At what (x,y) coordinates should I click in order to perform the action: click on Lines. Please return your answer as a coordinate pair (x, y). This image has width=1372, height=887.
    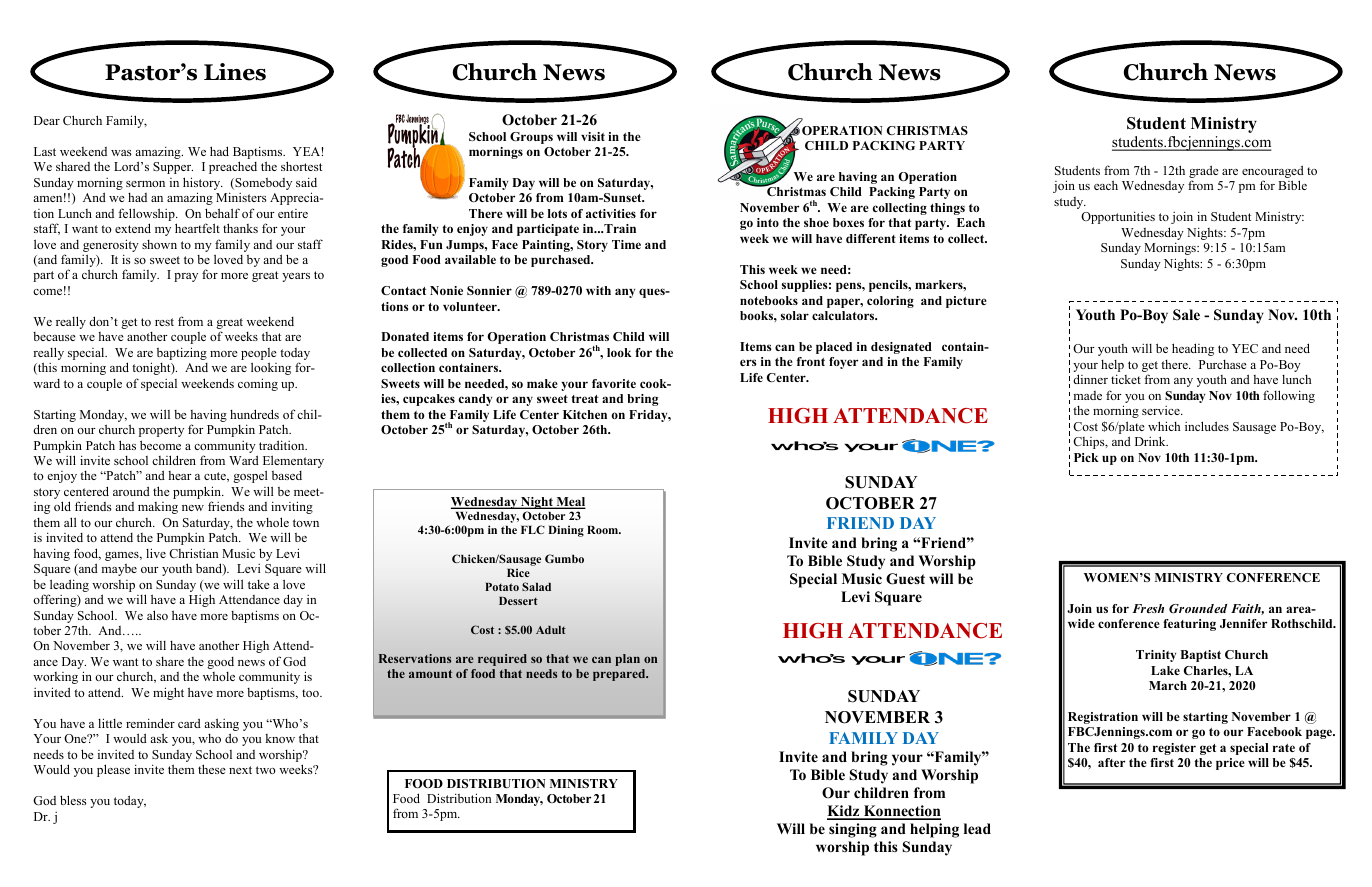
    Looking at the image, I should click on (235, 72).
